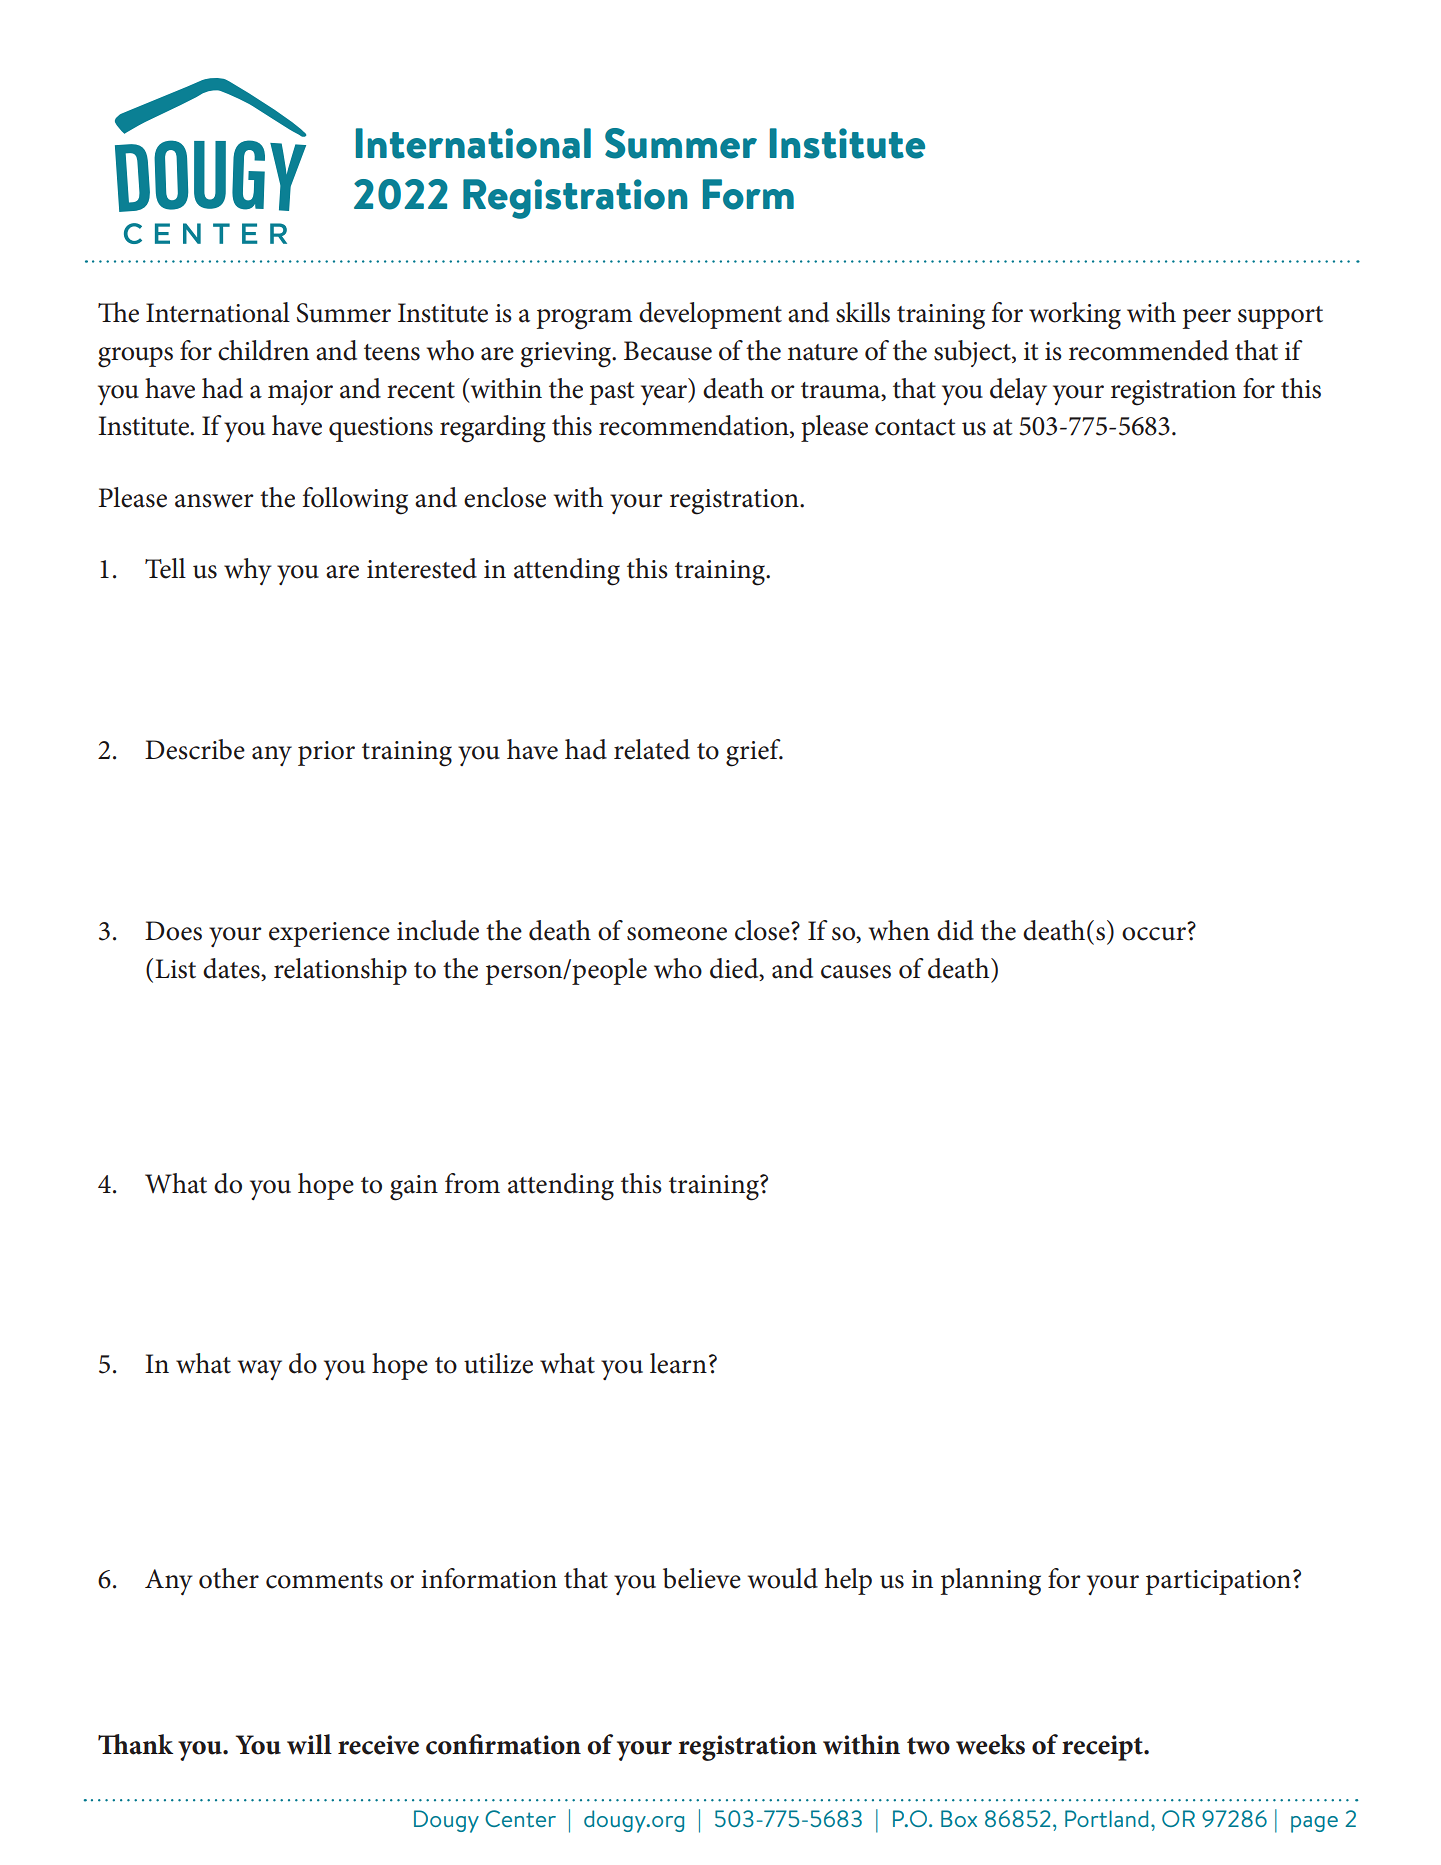  Describe the element at coordinates (1154, 934) in the screenshot. I see `occur` at that location.
